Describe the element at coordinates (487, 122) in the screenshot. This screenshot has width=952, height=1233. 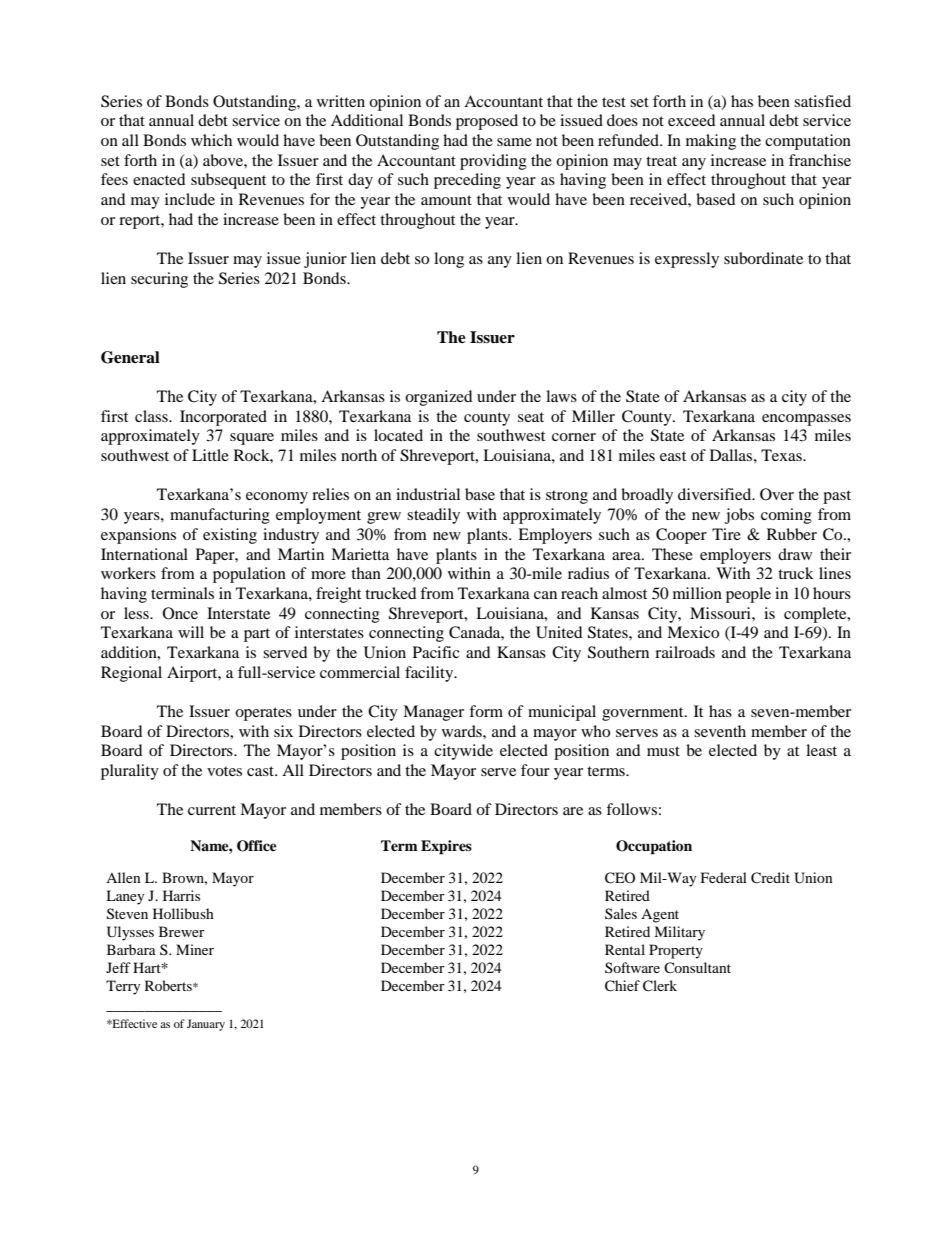
I see `proposed` at that location.
